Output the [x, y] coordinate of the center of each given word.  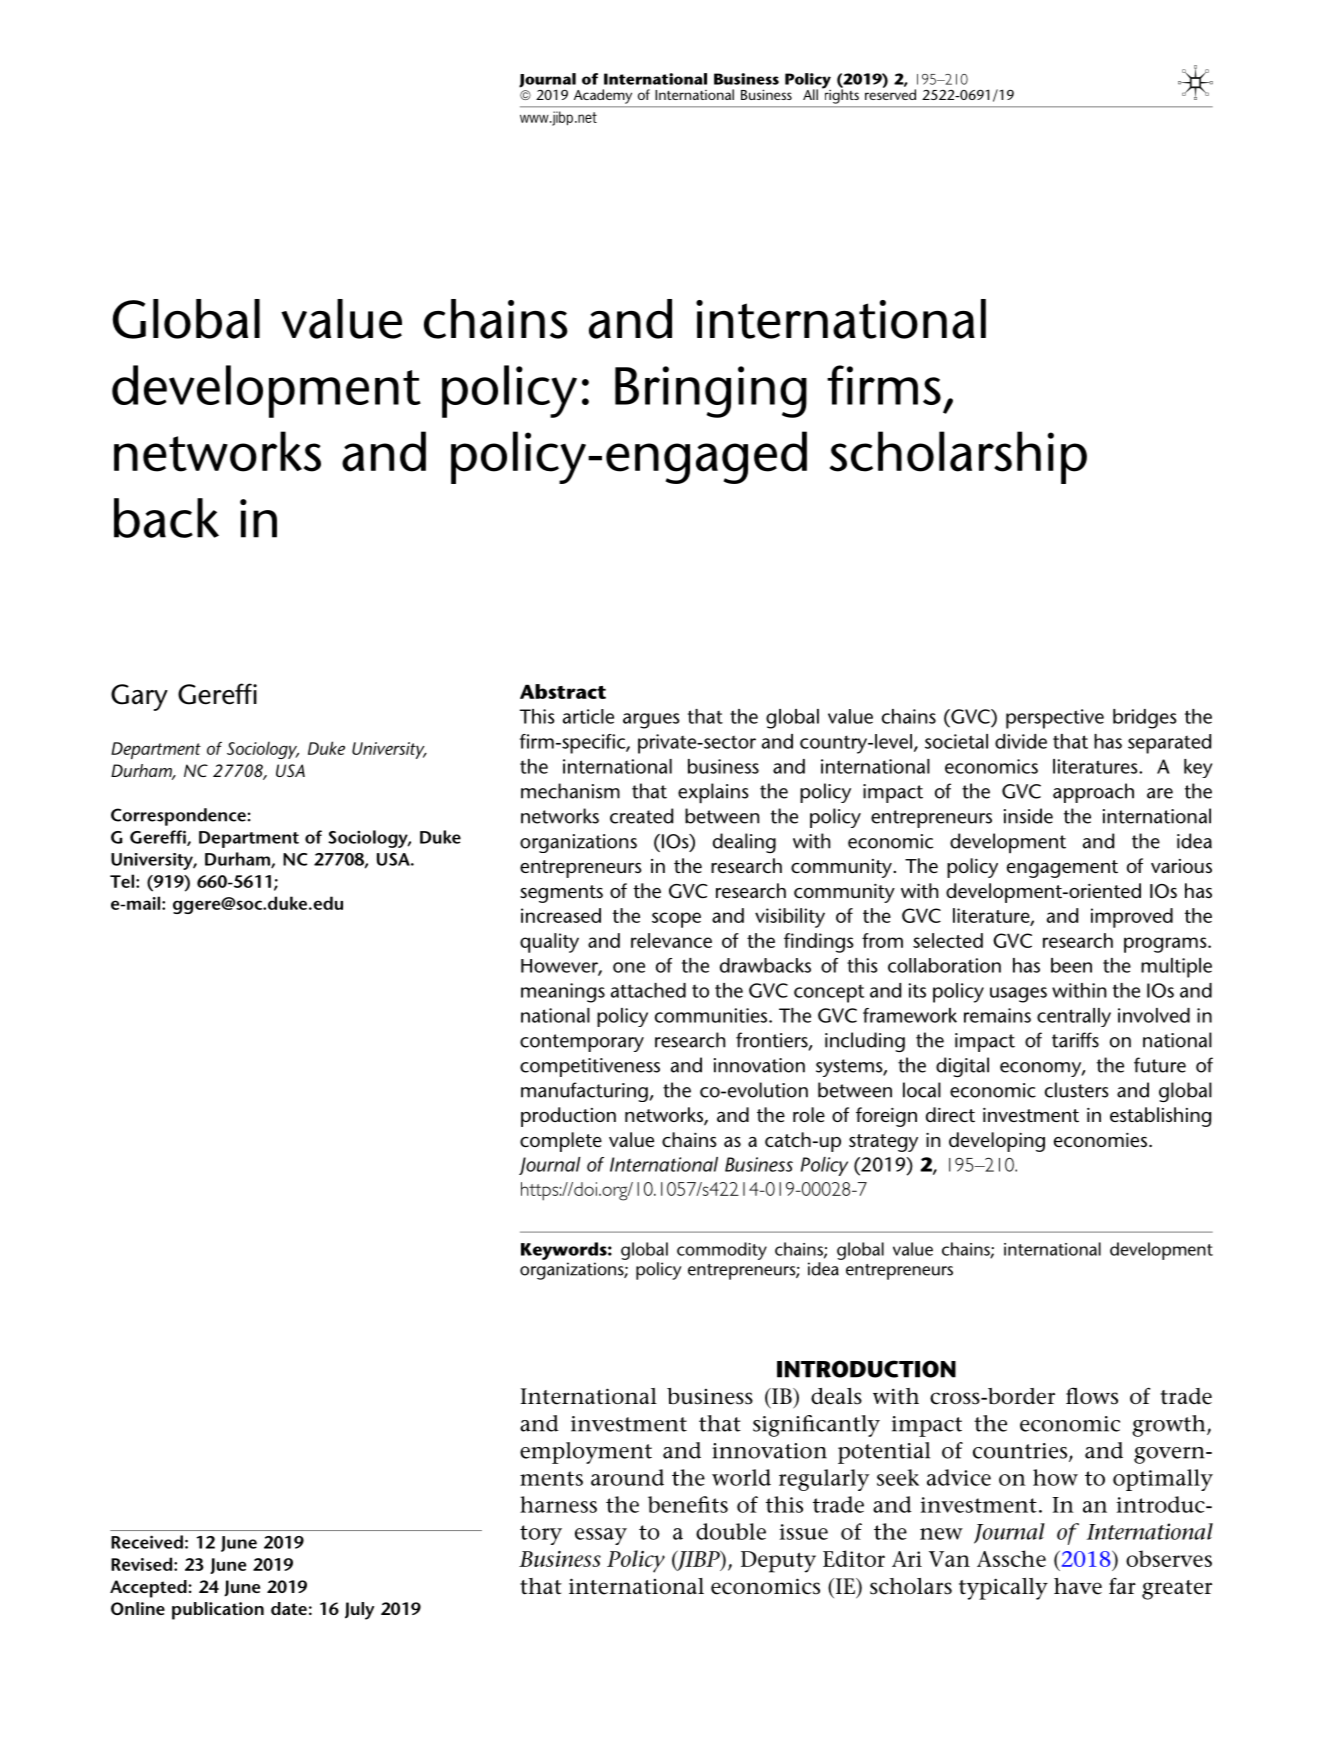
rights [840, 95]
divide [1021, 741]
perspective [1055, 719]
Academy [603, 96]
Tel [123, 881]
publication [218, 1611]
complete [561, 1142]
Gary [139, 697]
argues [651, 721]
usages [1018, 995]
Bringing [711, 392]
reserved [890, 93]
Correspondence [178, 817]
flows [1092, 1396]
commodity [722, 1251]
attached [648, 990]
